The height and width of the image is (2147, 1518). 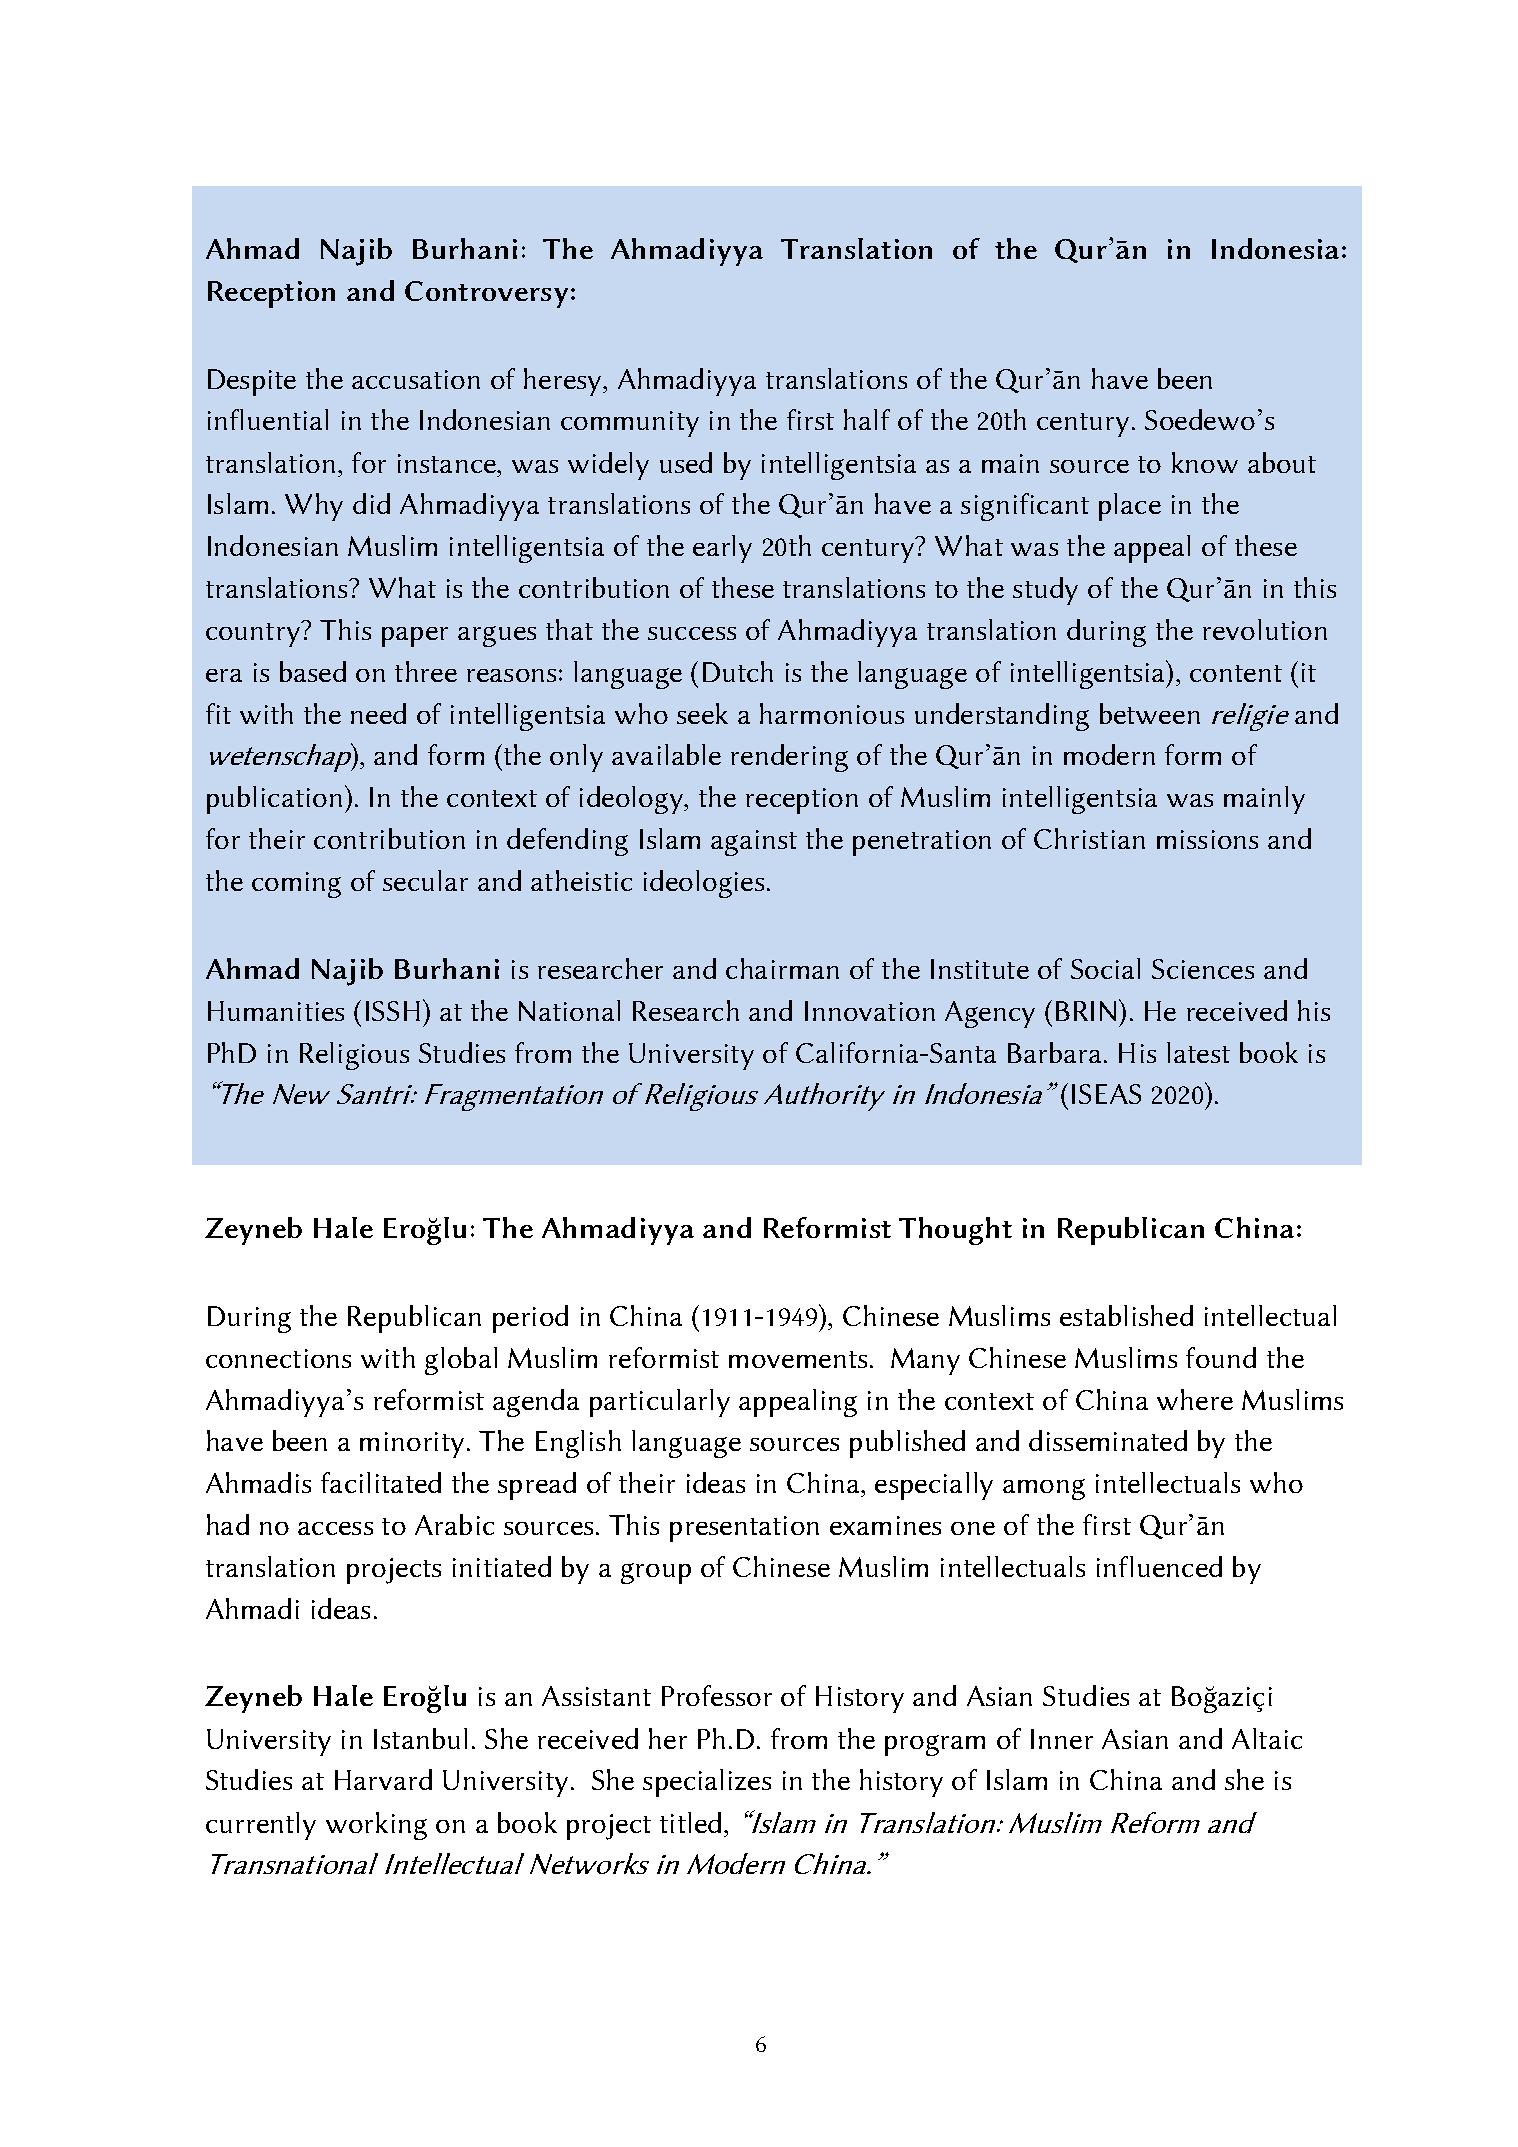 What do you see at coordinates (660, 1403) in the image?
I see `particularly` at bounding box center [660, 1403].
